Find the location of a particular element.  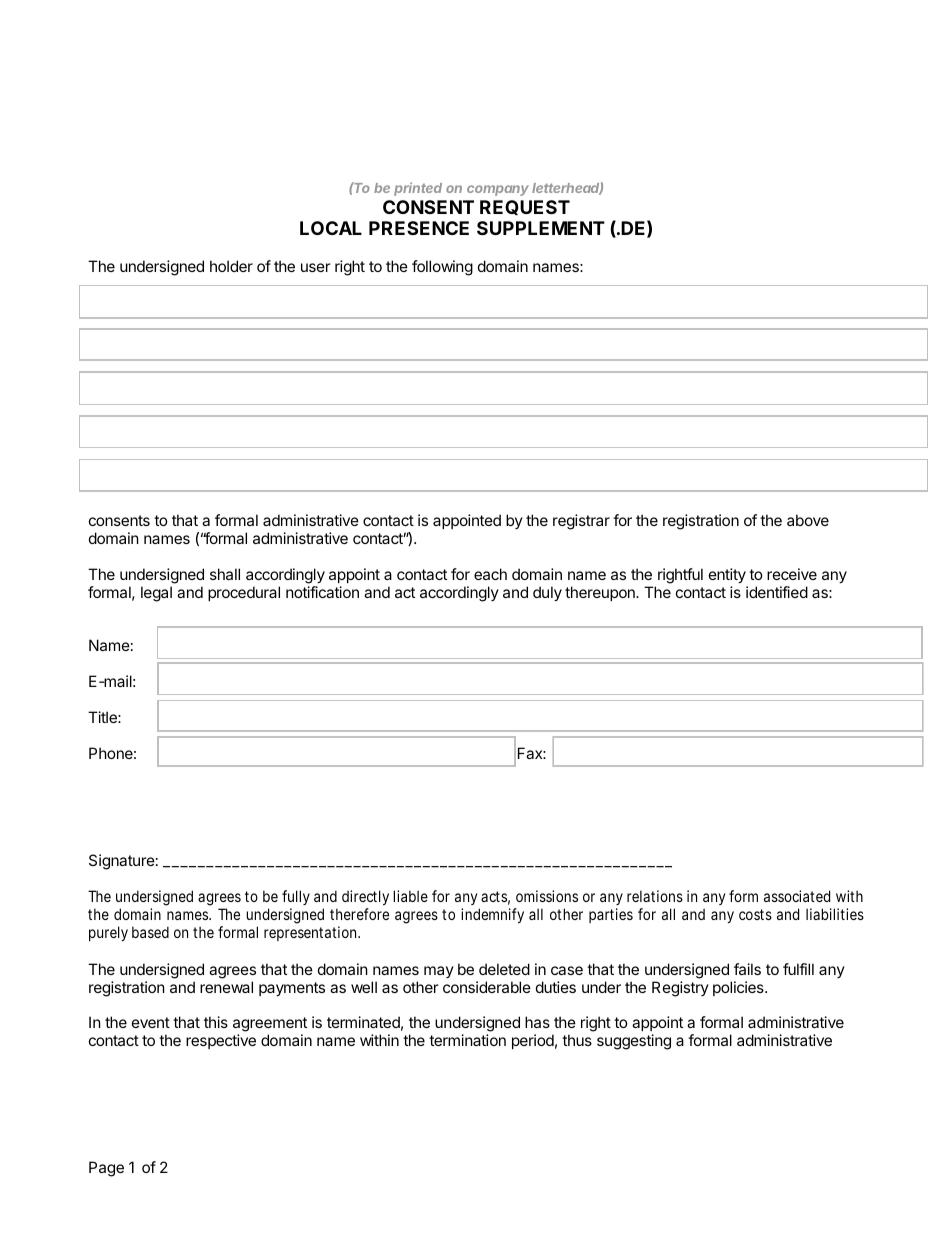

SUPPLEMENT is located at coordinates (541, 228).
